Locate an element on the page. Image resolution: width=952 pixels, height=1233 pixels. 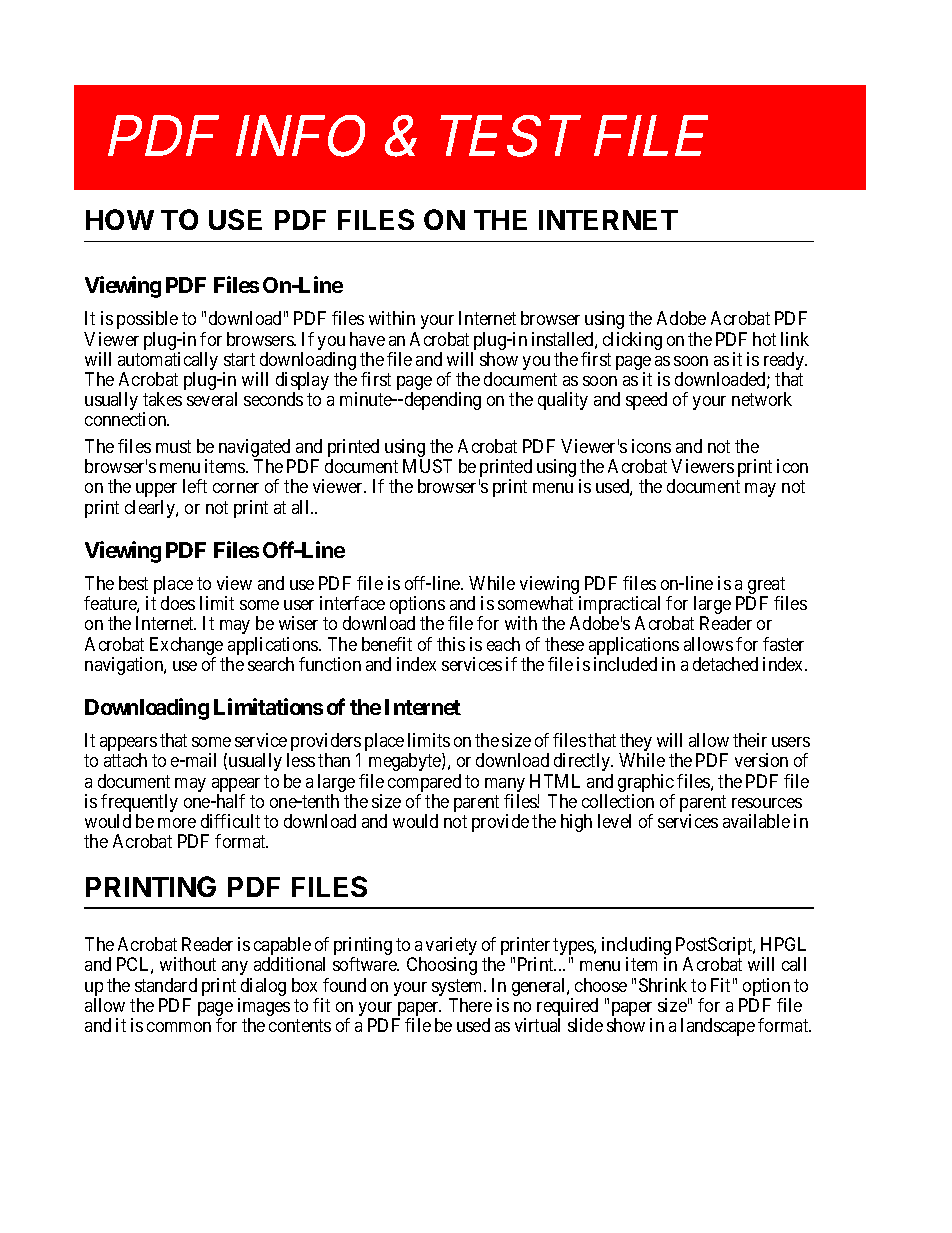
Exchange is located at coordinates (186, 647).
